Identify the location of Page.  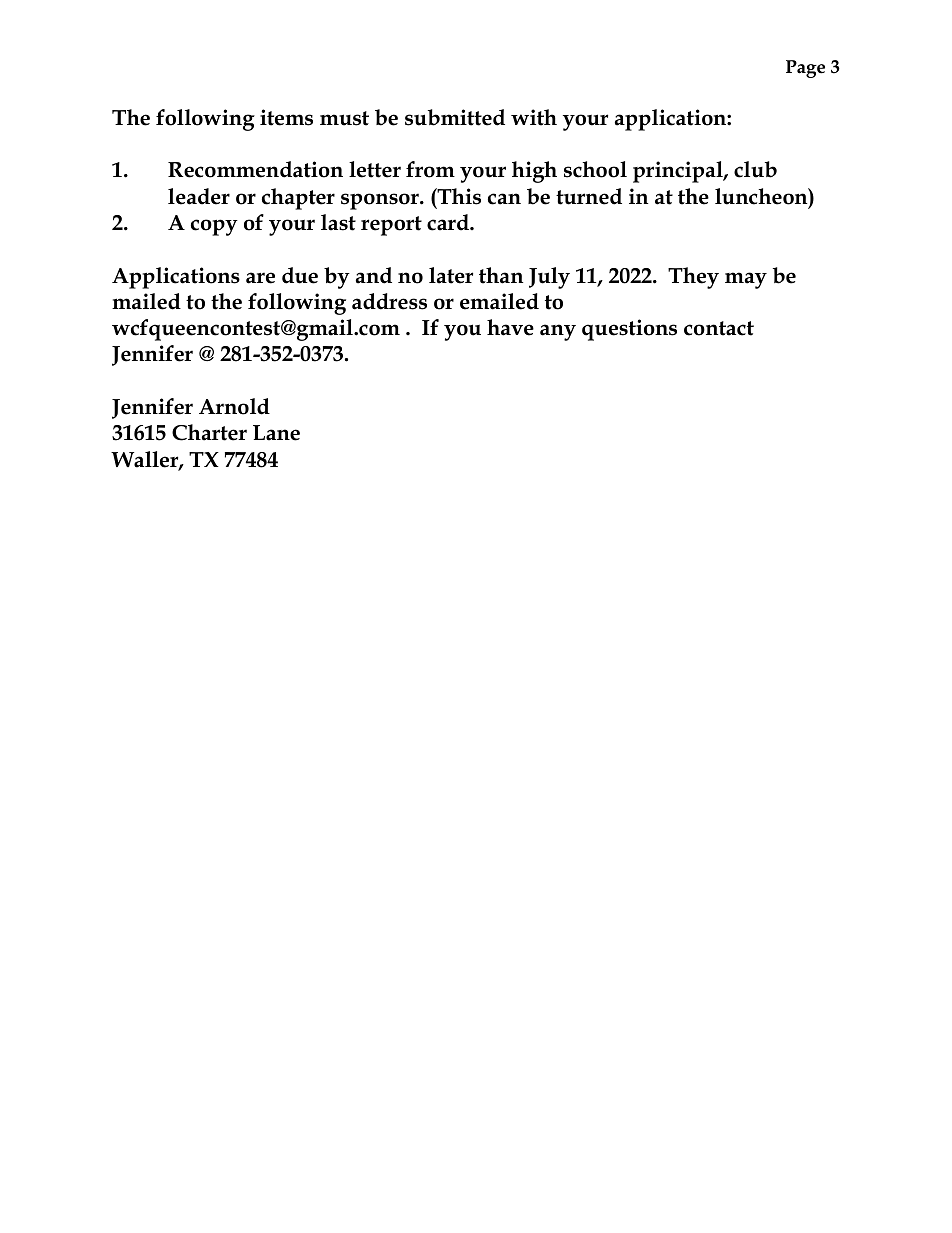
(805, 69).
